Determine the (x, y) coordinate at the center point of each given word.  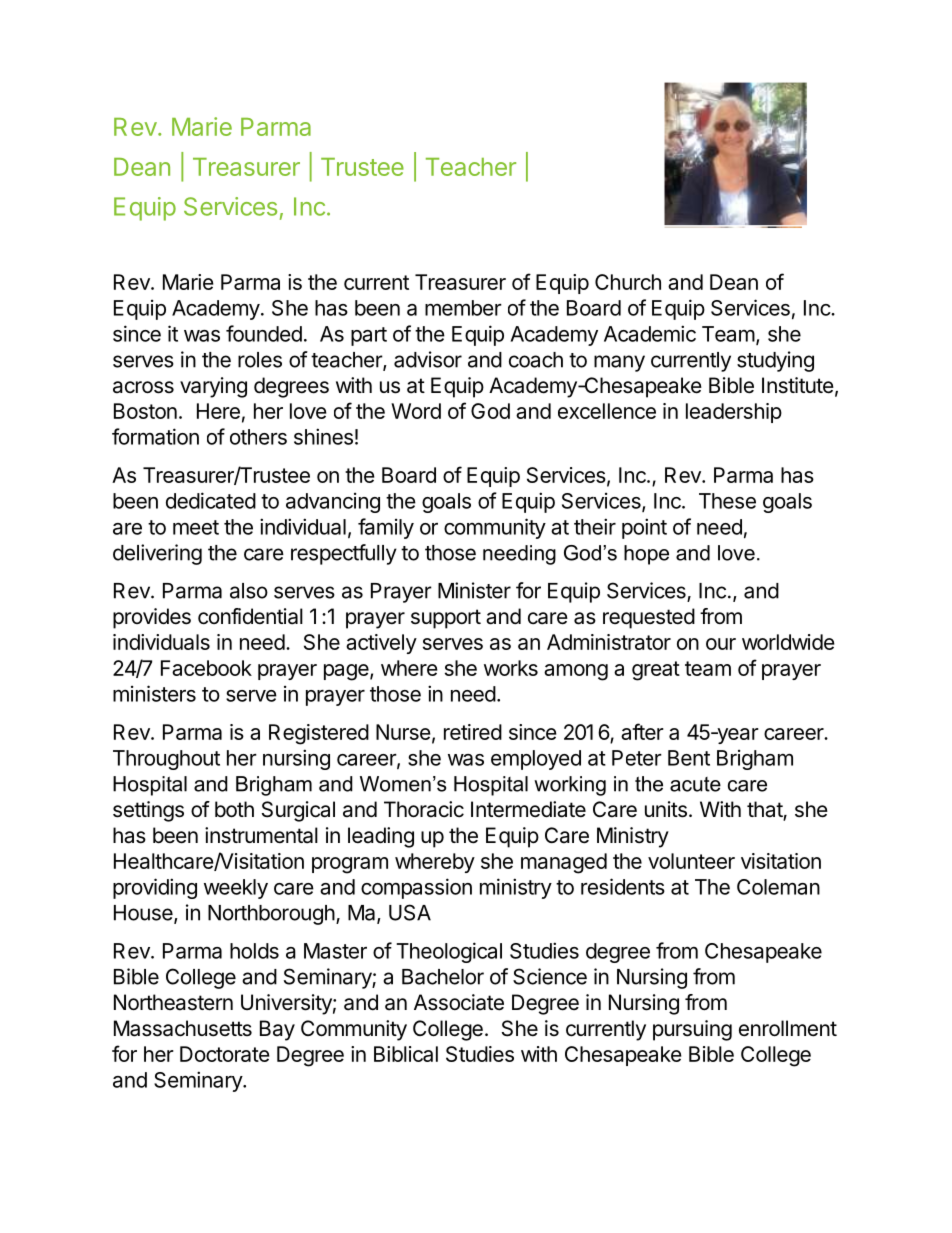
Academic (650, 333)
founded (264, 333)
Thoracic (424, 809)
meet (196, 527)
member (463, 308)
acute (695, 784)
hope (646, 555)
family (386, 528)
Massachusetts (183, 1028)
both (234, 809)
